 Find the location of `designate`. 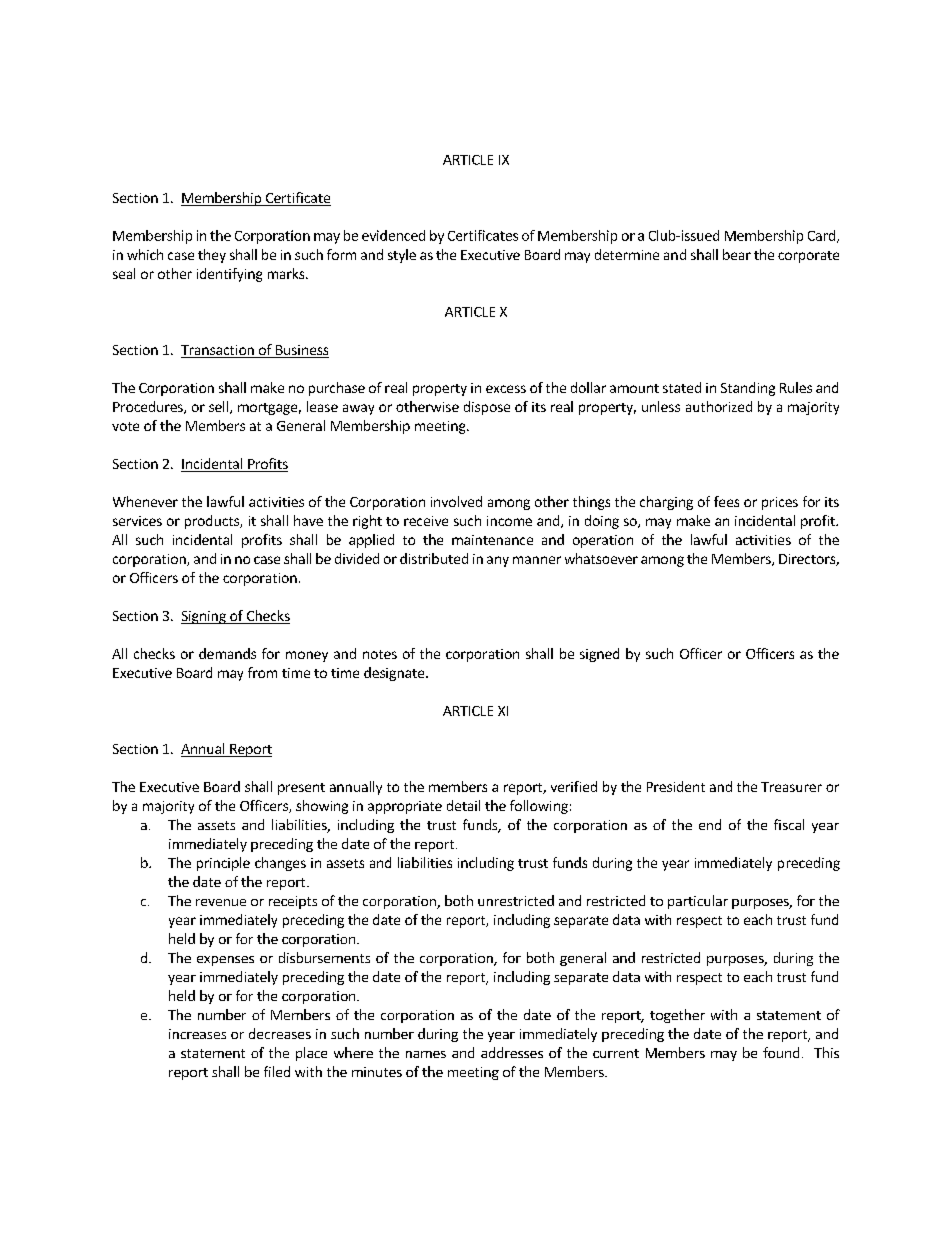

designate is located at coordinates (395, 674).
